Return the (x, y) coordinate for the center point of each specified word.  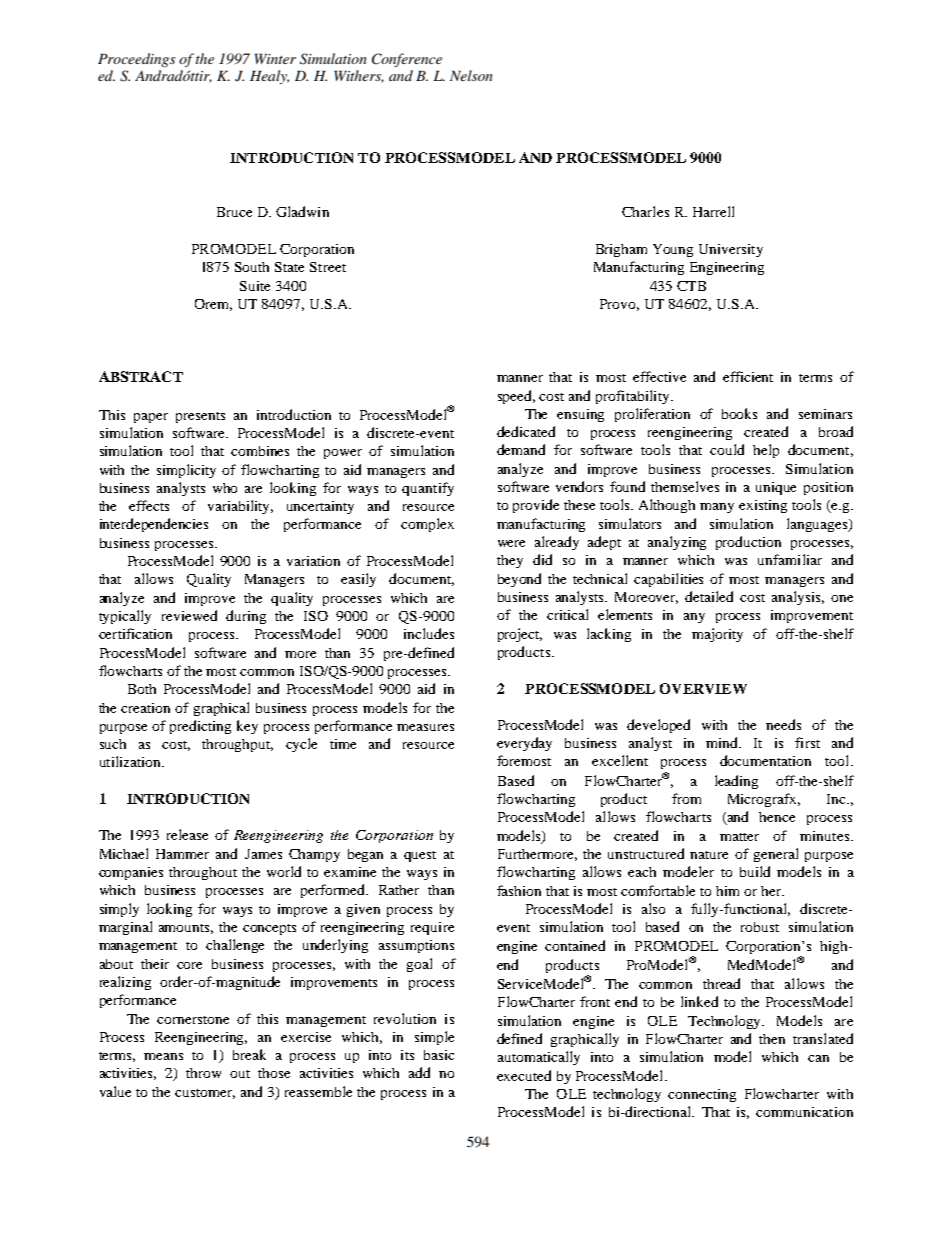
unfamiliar (790, 559)
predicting (200, 727)
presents (200, 417)
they (510, 561)
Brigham (621, 250)
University (731, 250)
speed (516, 397)
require (432, 928)
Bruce (234, 212)
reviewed (189, 615)
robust (760, 927)
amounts (186, 929)
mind (723, 742)
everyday (524, 744)
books (739, 413)
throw (203, 1073)
